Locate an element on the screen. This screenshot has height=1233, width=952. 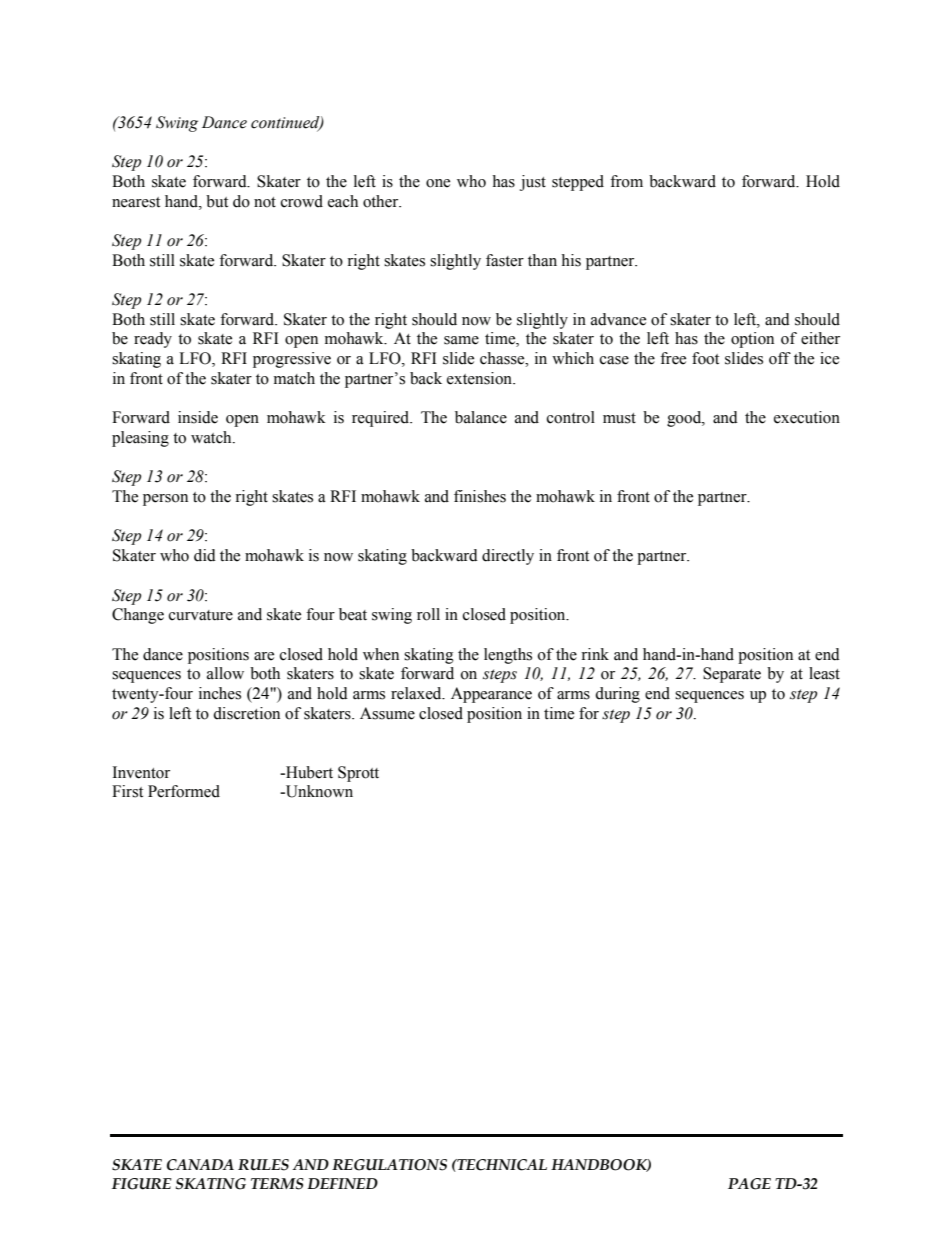
from is located at coordinates (626, 181).
